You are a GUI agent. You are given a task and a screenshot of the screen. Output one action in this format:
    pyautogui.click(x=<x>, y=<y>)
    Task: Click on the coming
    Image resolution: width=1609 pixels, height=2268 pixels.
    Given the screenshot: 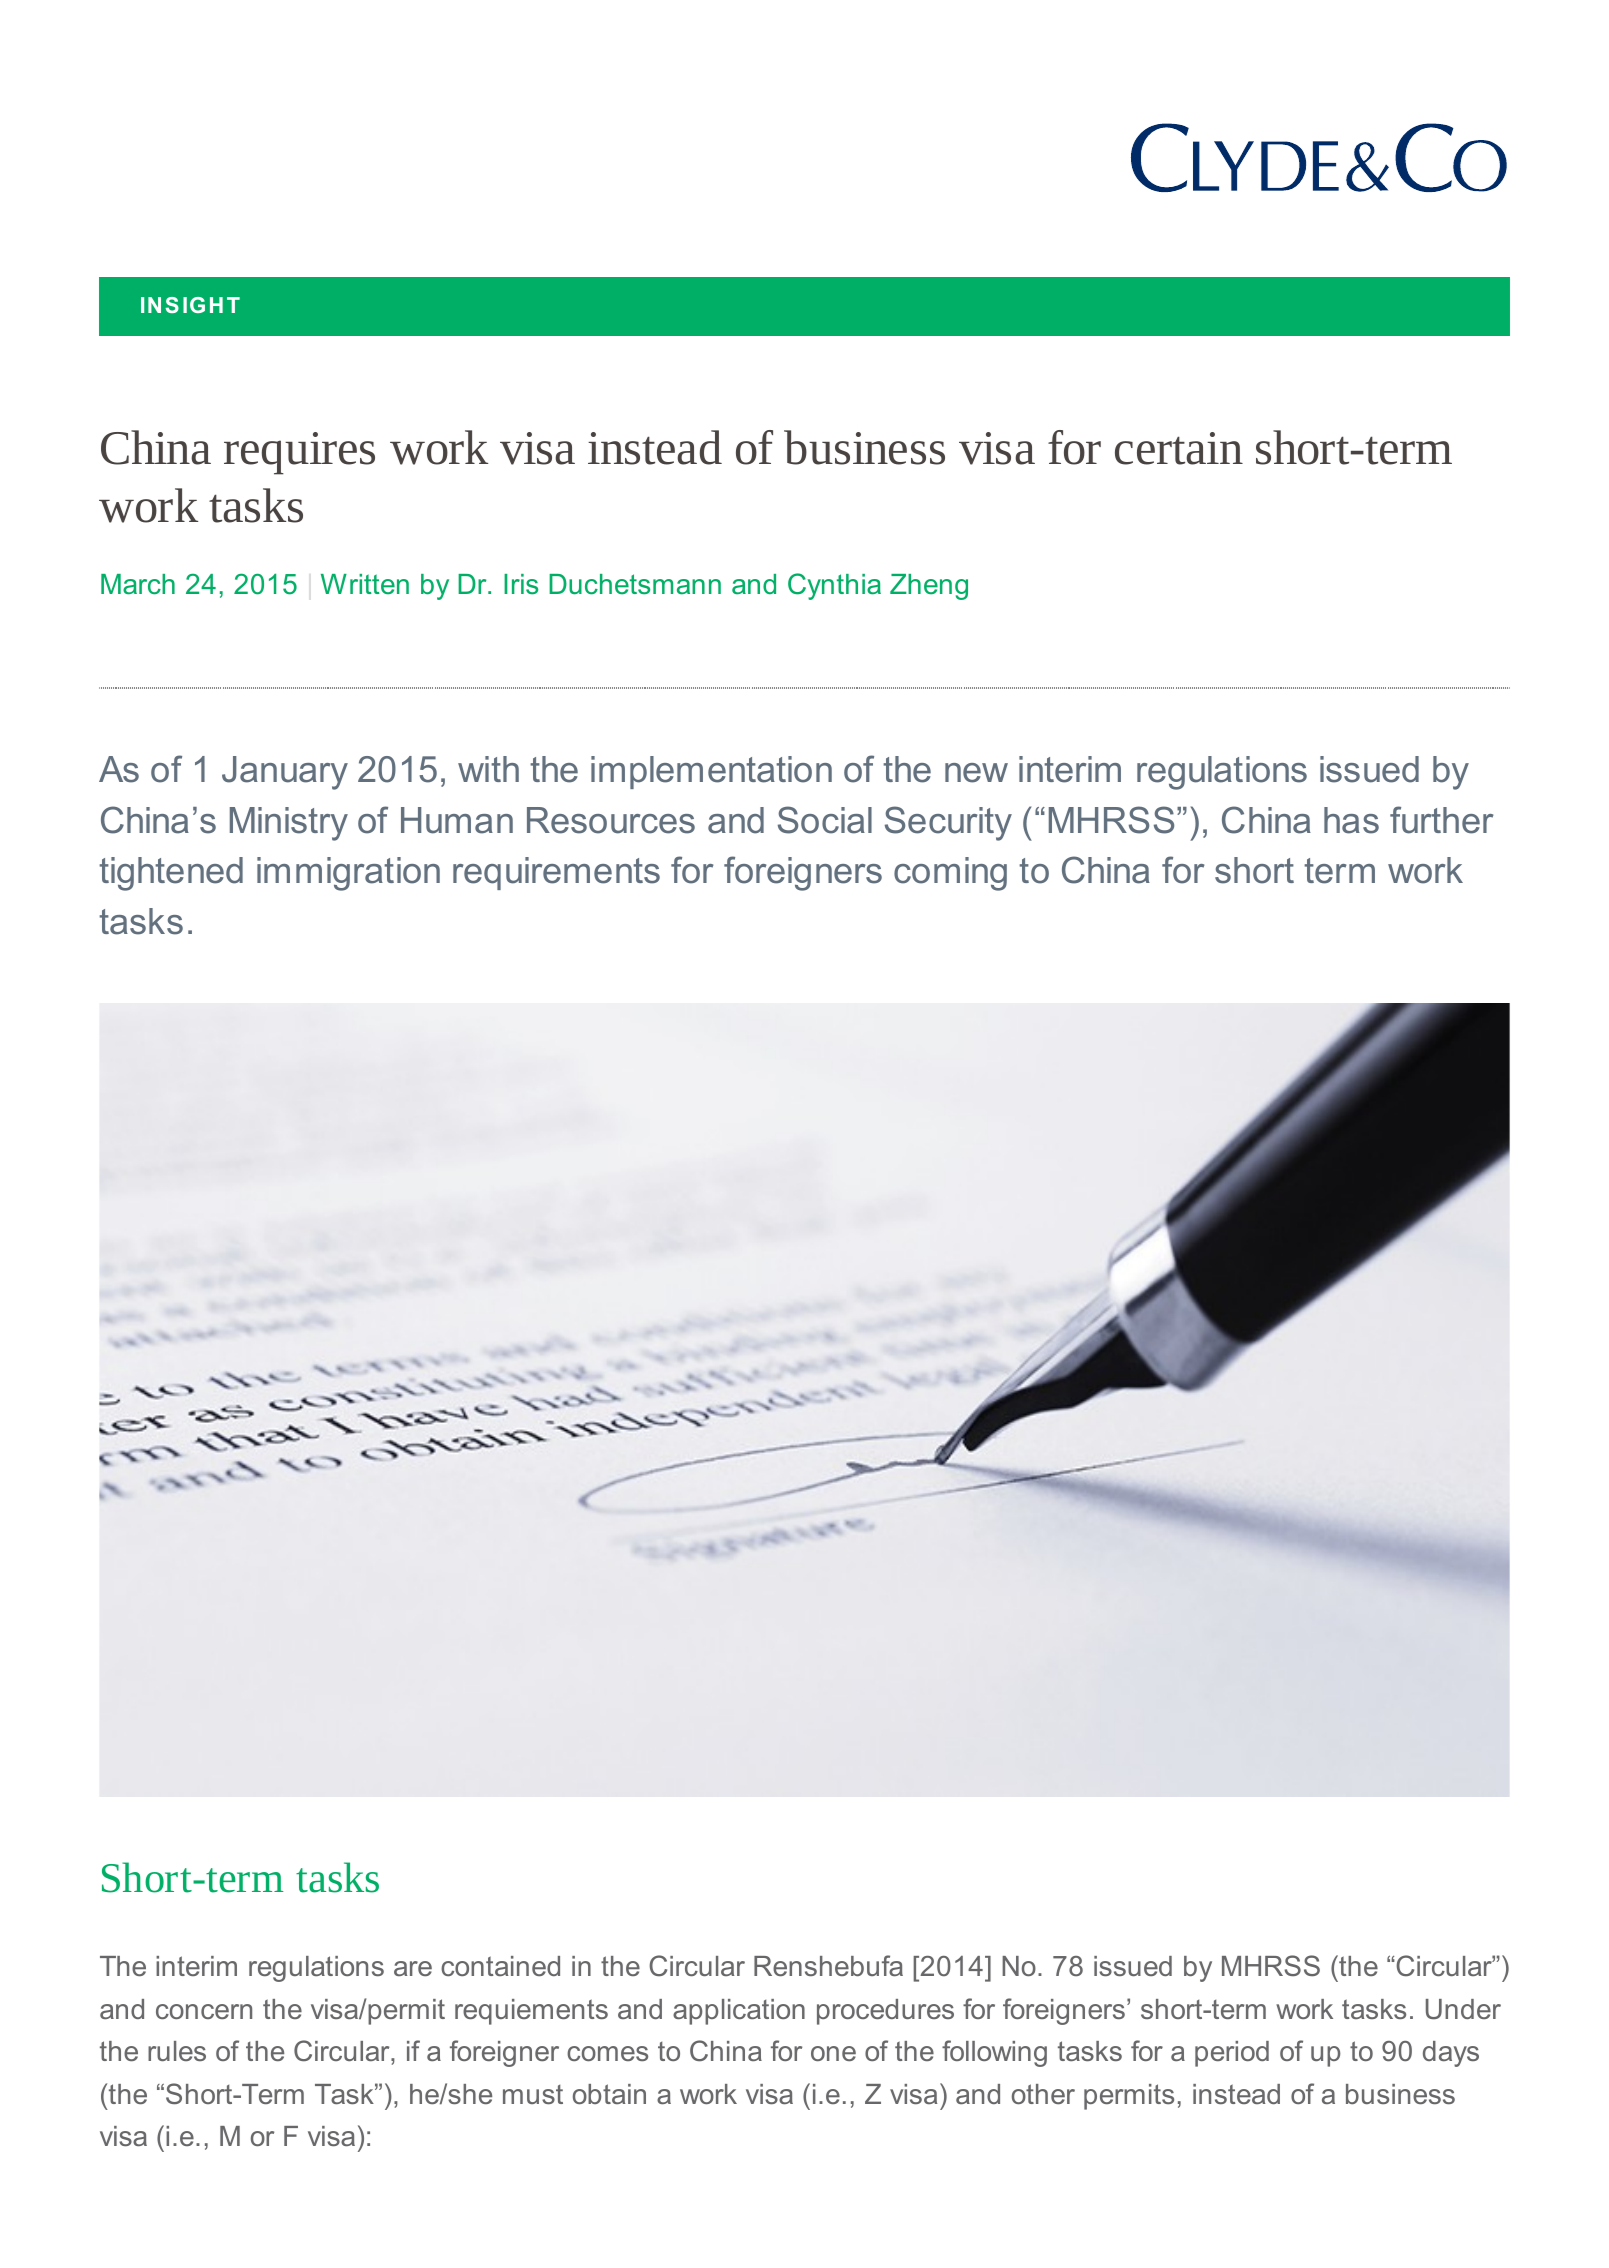 What is the action you would take?
    pyautogui.click(x=950, y=874)
